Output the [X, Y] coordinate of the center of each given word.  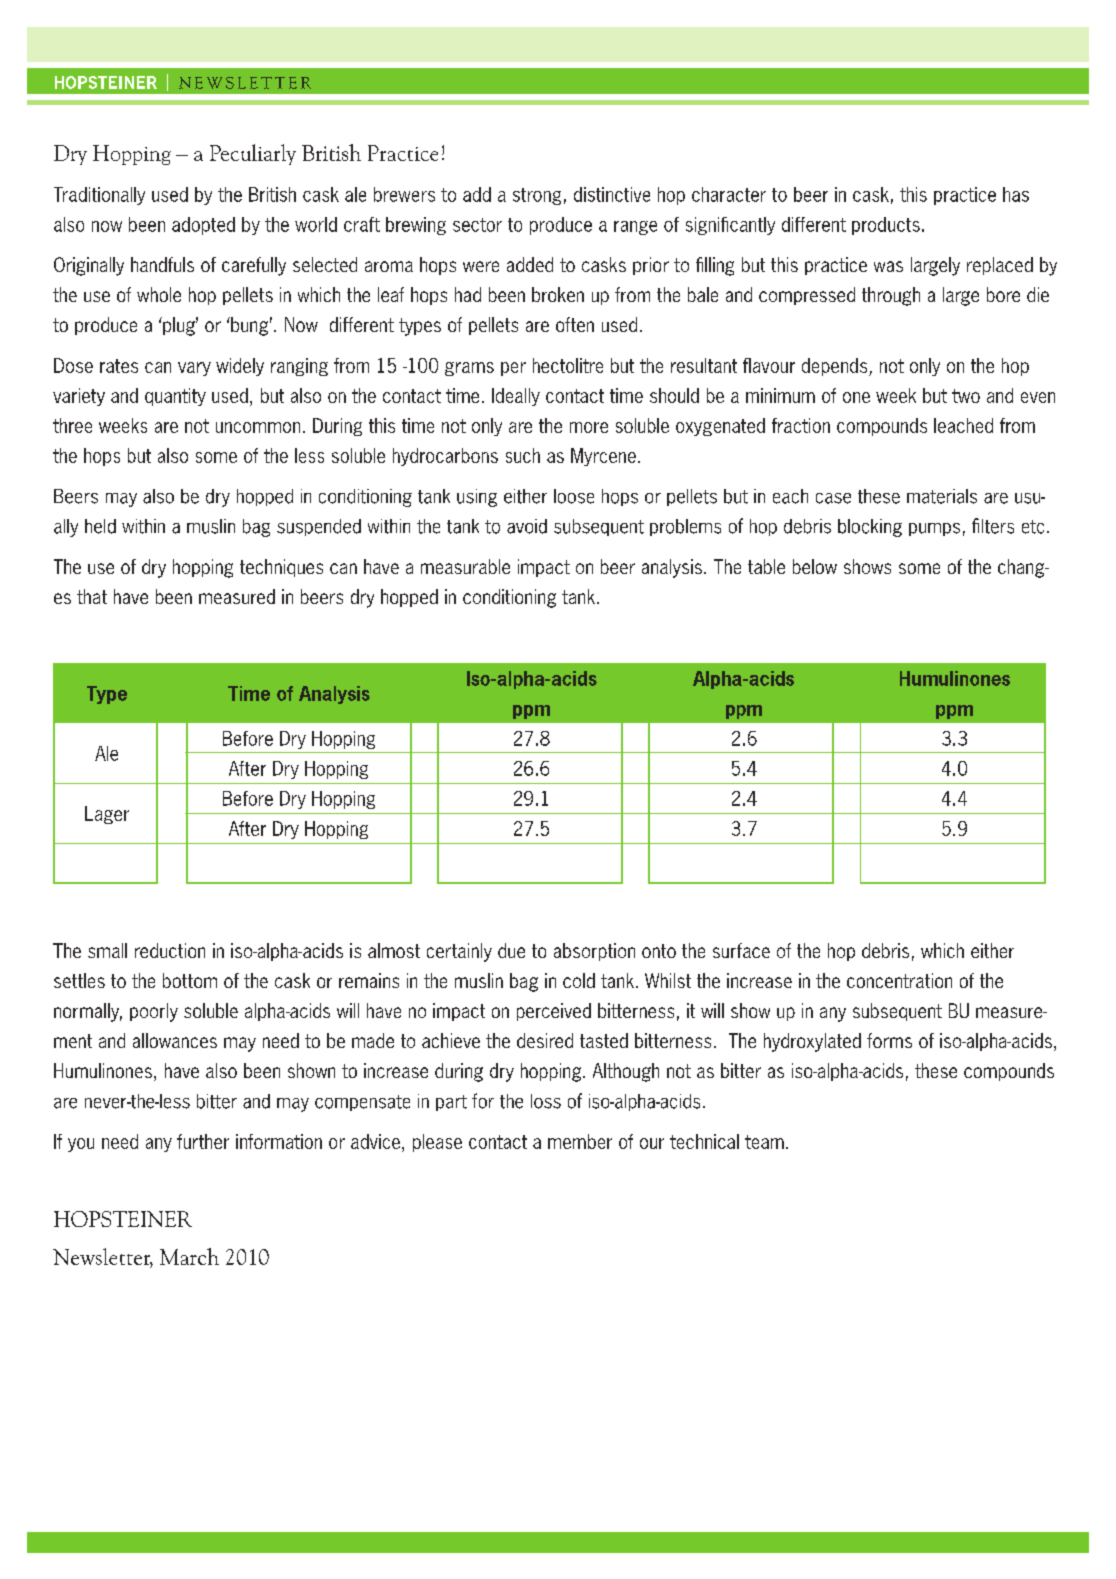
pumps [934, 529]
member [580, 1141]
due [511, 950]
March [189, 1256]
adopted [203, 226]
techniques [281, 568]
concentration [899, 980]
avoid [527, 526]
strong [537, 196]
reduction [170, 950]
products [886, 226]
